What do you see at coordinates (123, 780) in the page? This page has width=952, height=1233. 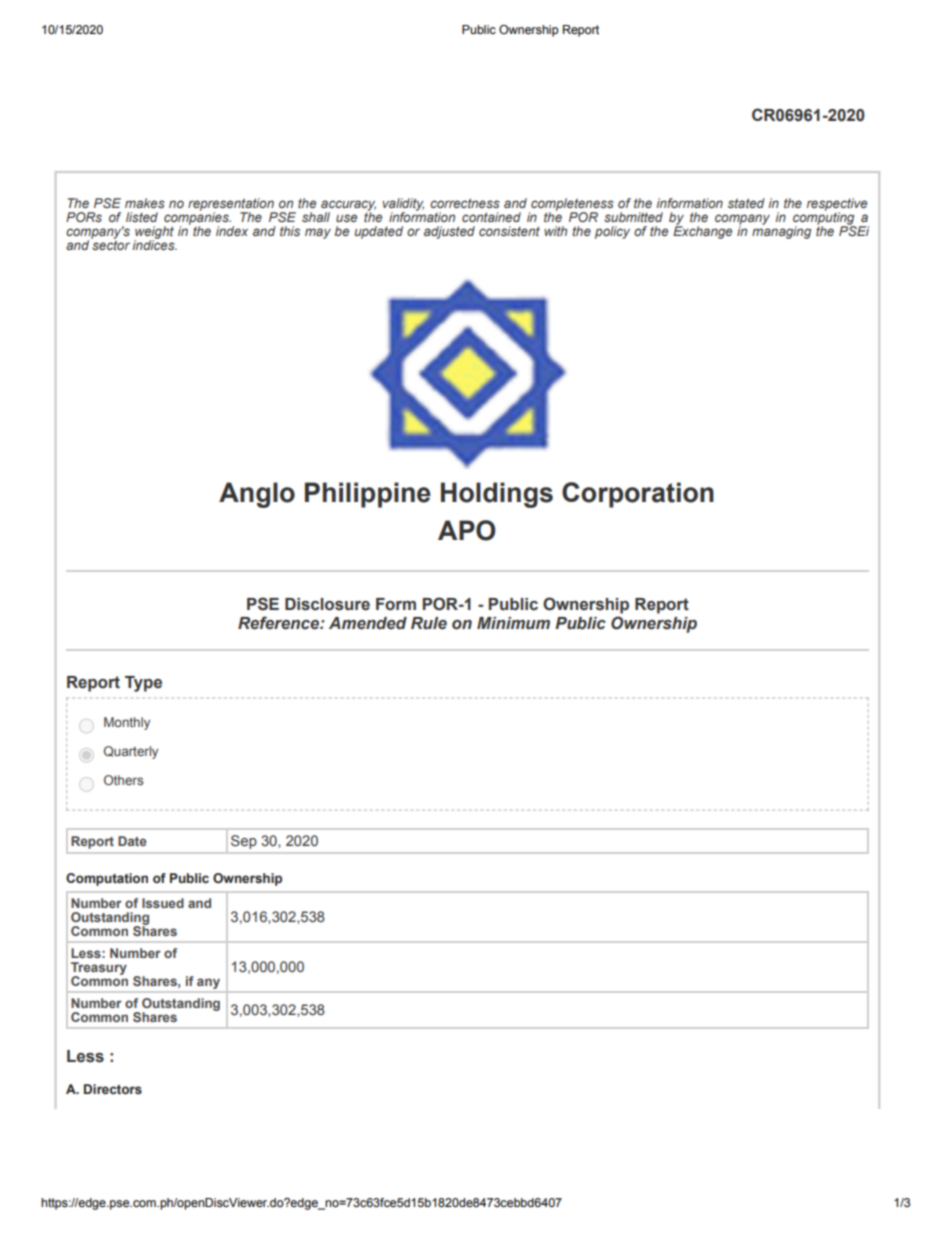 I see `Others` at bounding box center [123, 780].
